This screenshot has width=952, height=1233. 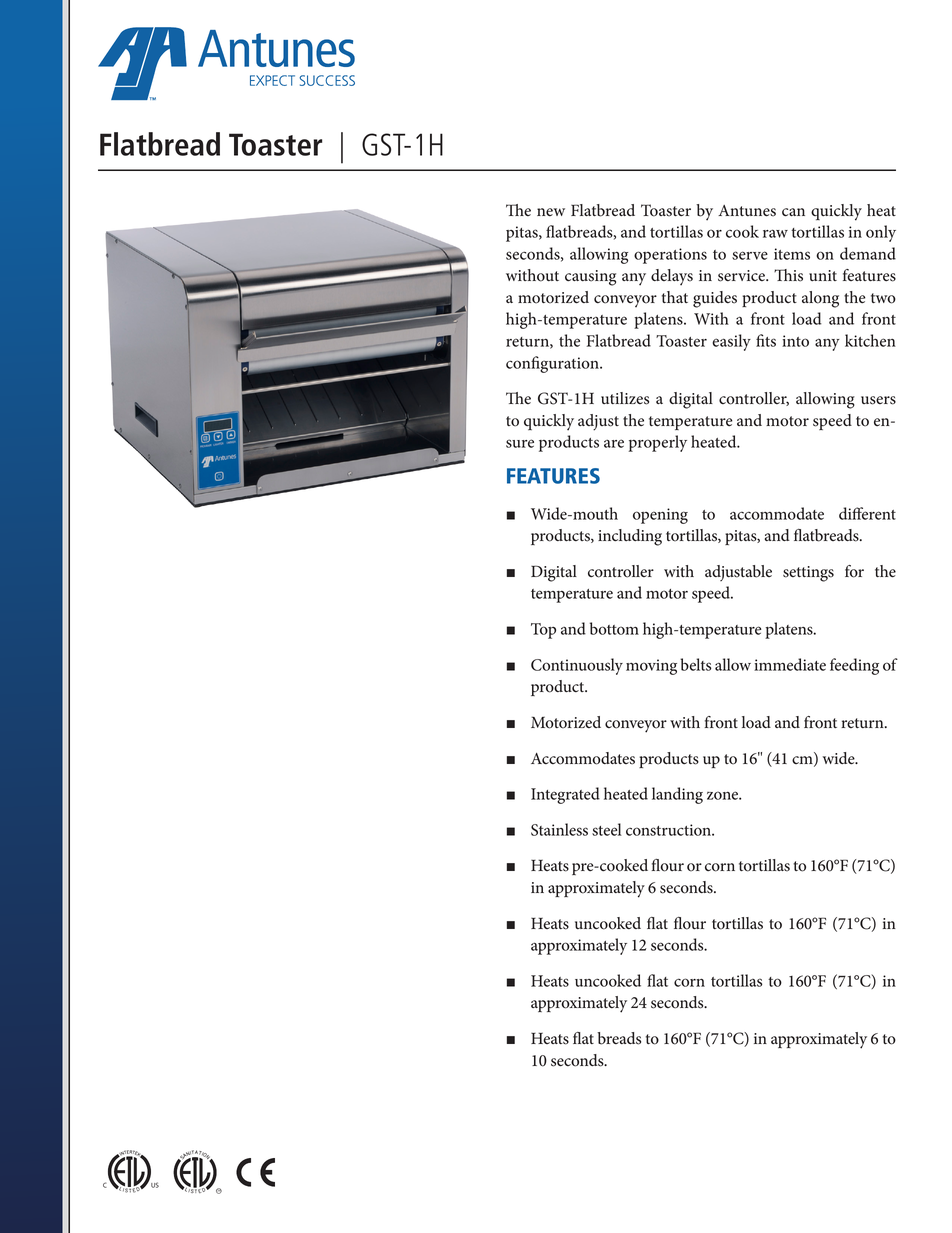 What do you see at coordinates (565, 795) in the screenshot?
I see `Integrated` at bounding box center [565, 795].
